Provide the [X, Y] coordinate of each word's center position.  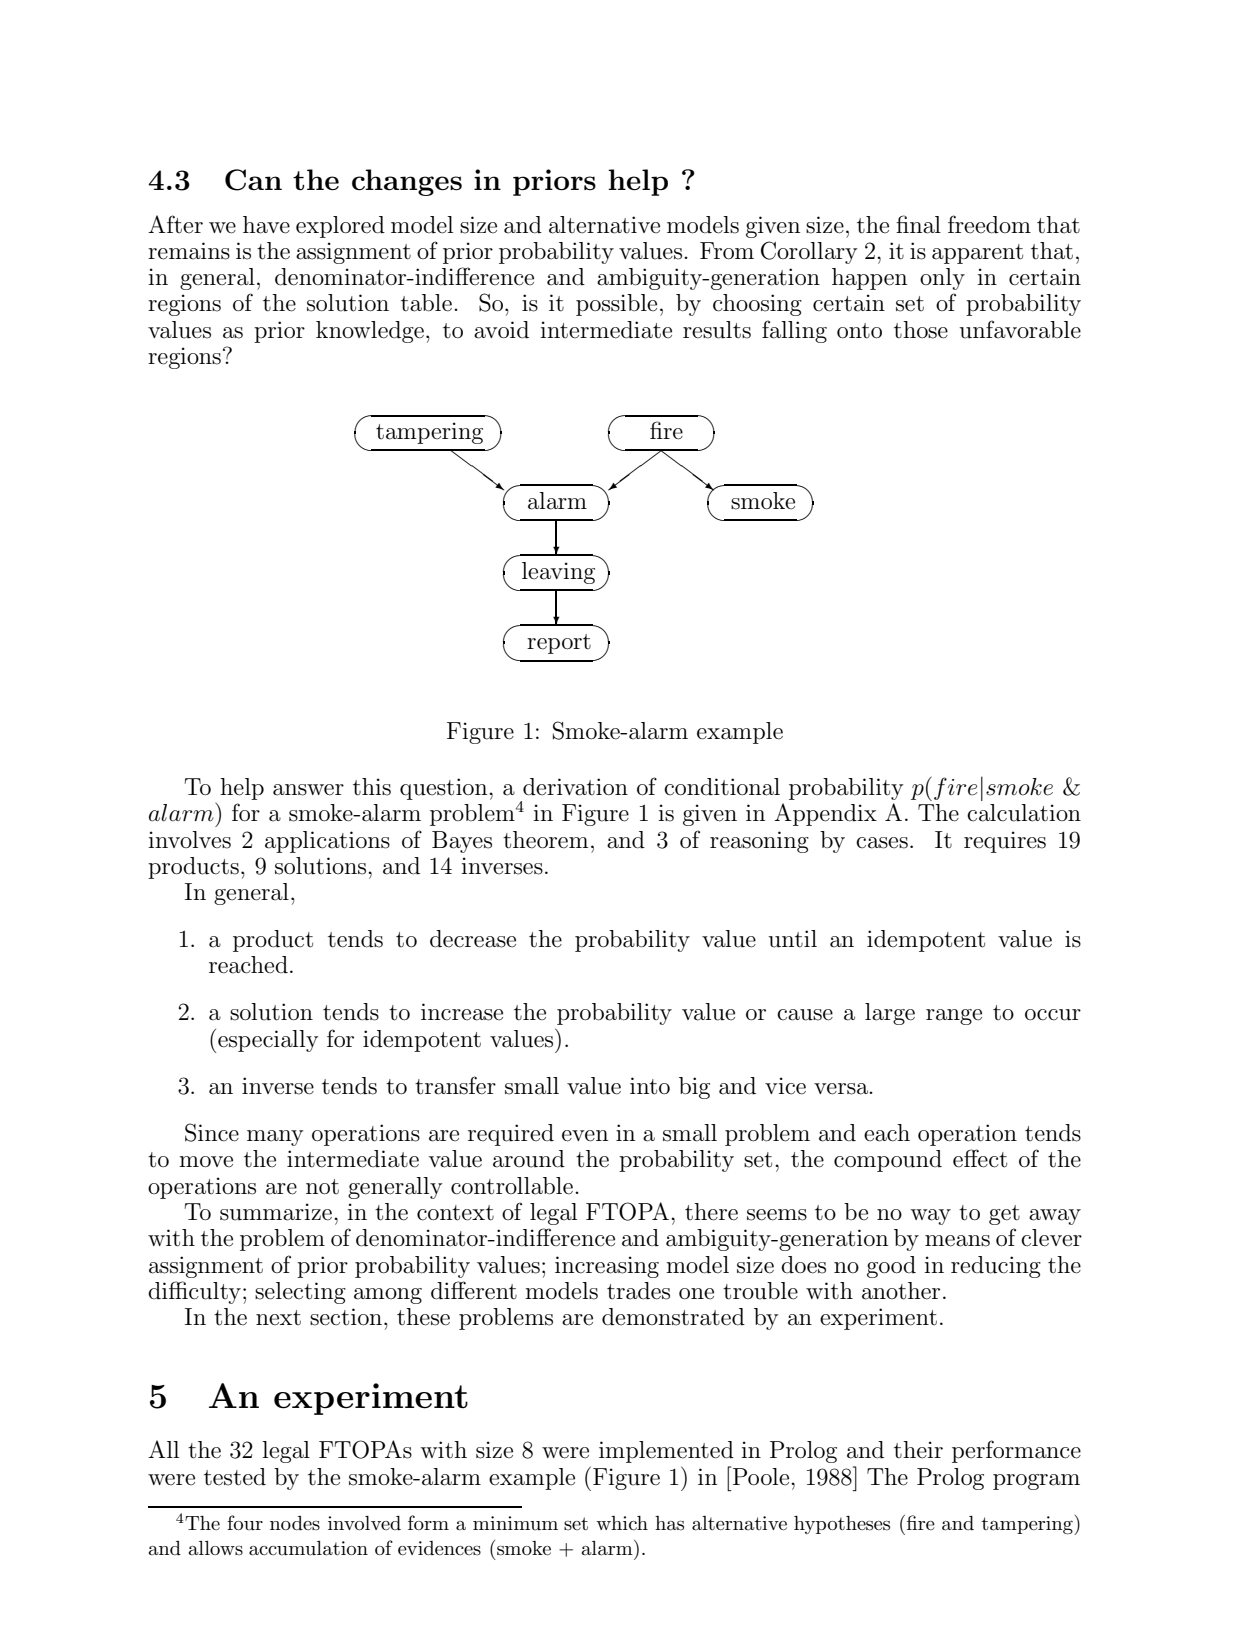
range [954, 1017]
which [622, 1523]
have [266, 225]
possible [616, 305]
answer [308, 790]
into [650, 1086]
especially [268, 1041]
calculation [1024, 813]
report [559, 644]
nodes [295, 1523]
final [918, 224]
